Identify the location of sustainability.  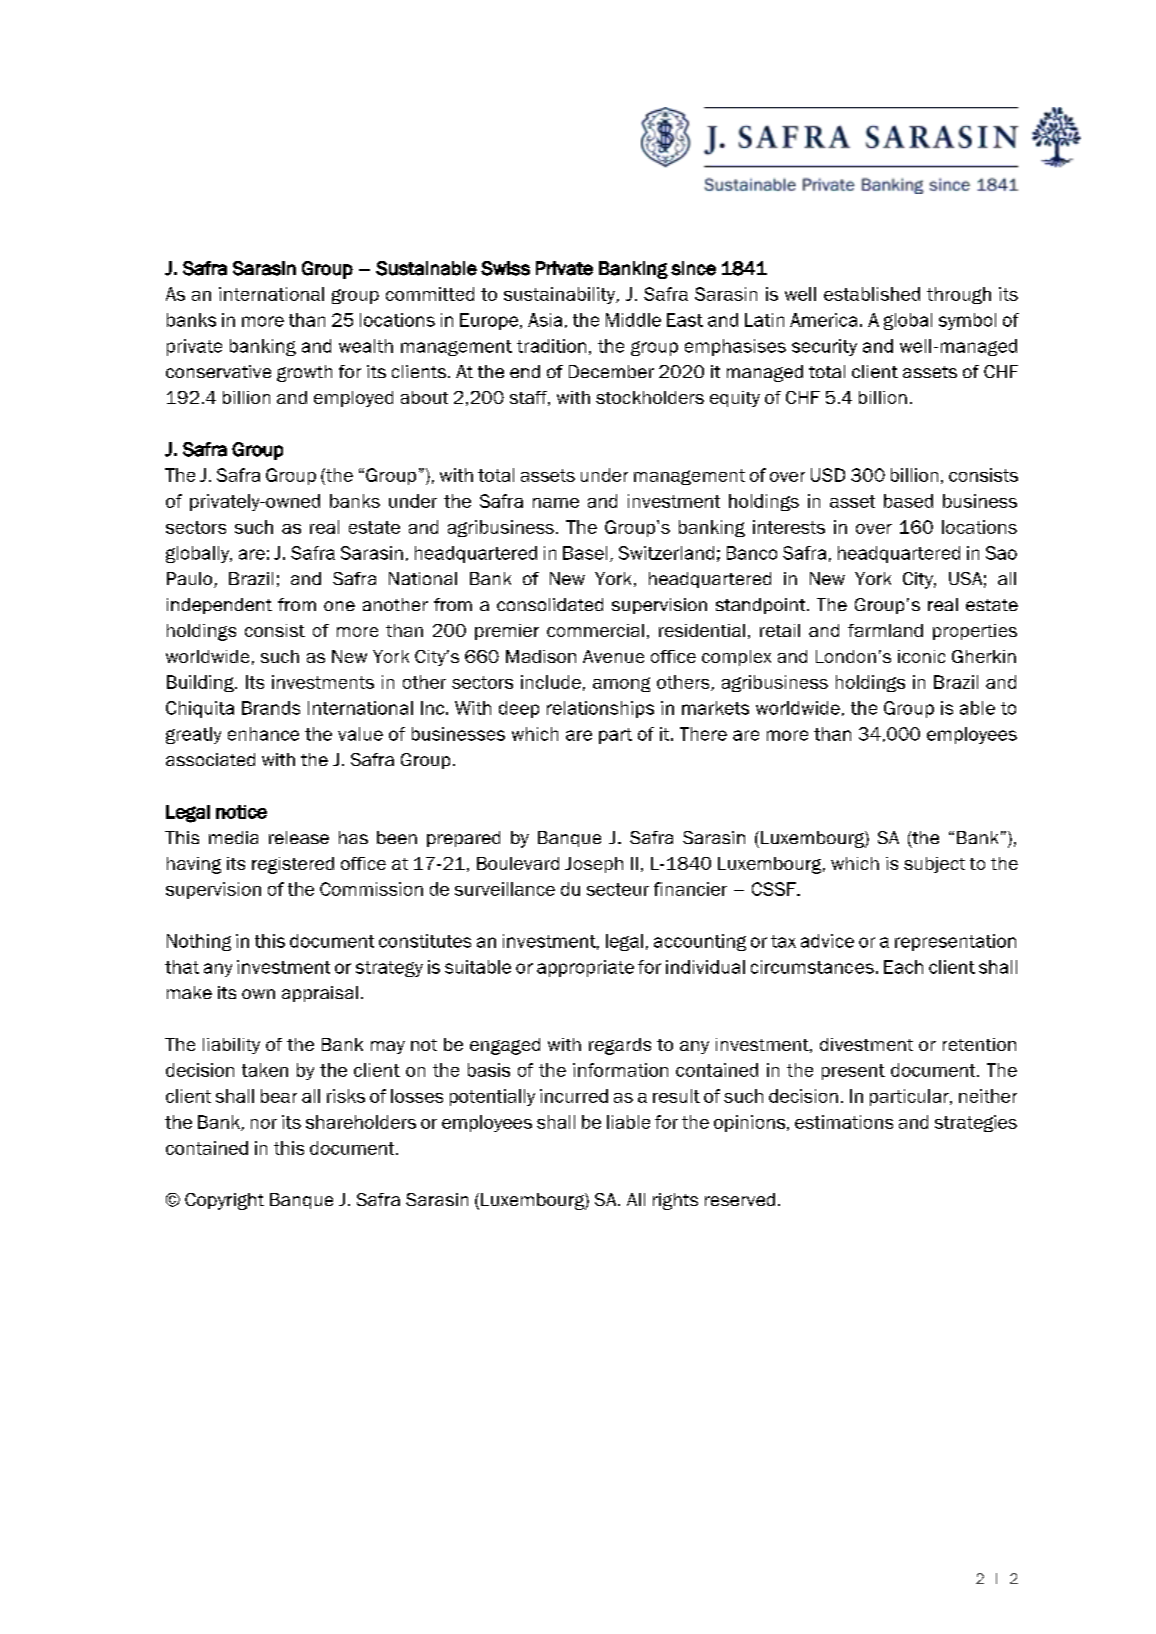
(561, 295).
